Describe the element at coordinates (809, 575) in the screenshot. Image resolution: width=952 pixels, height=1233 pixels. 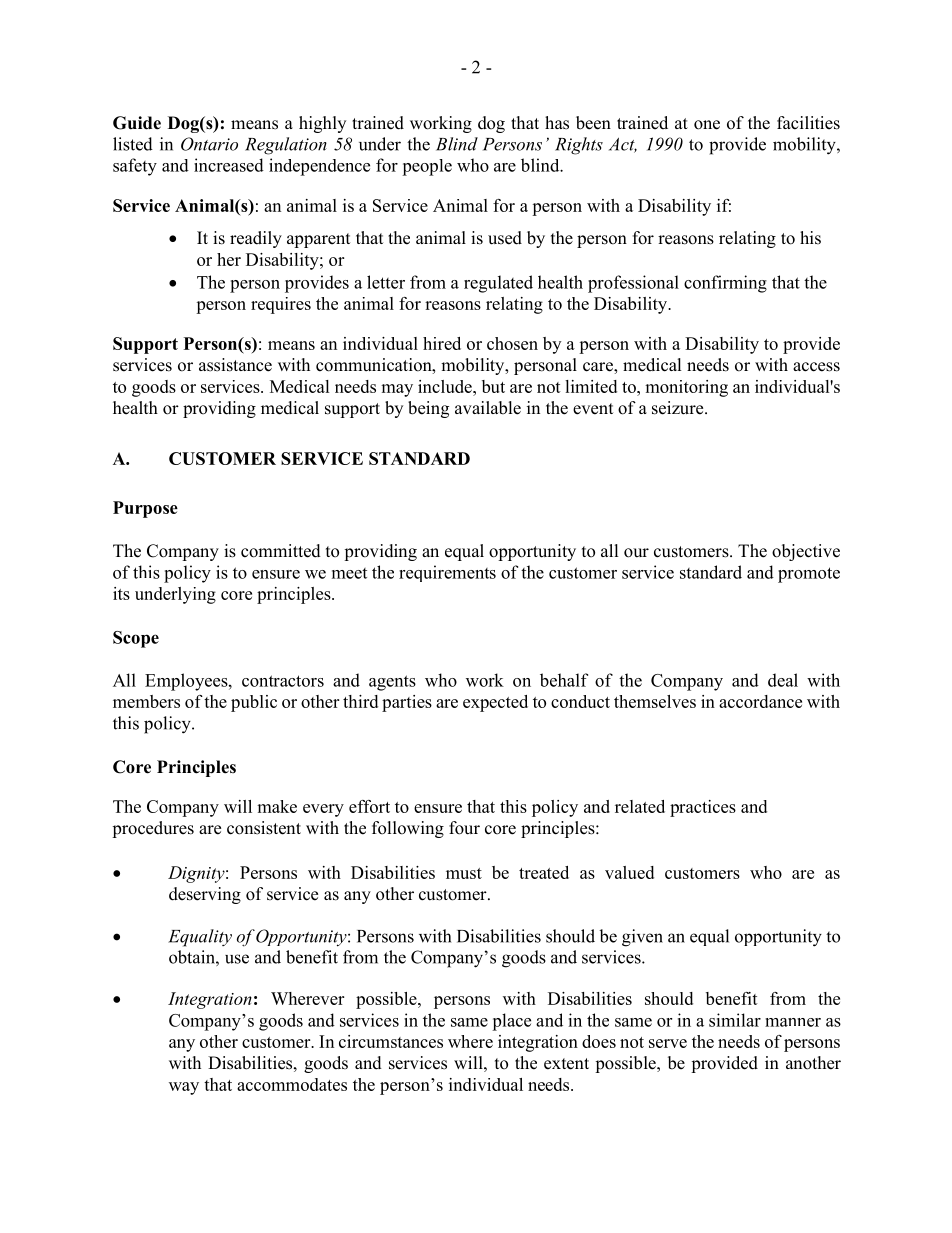
I see `promote` at that location.
